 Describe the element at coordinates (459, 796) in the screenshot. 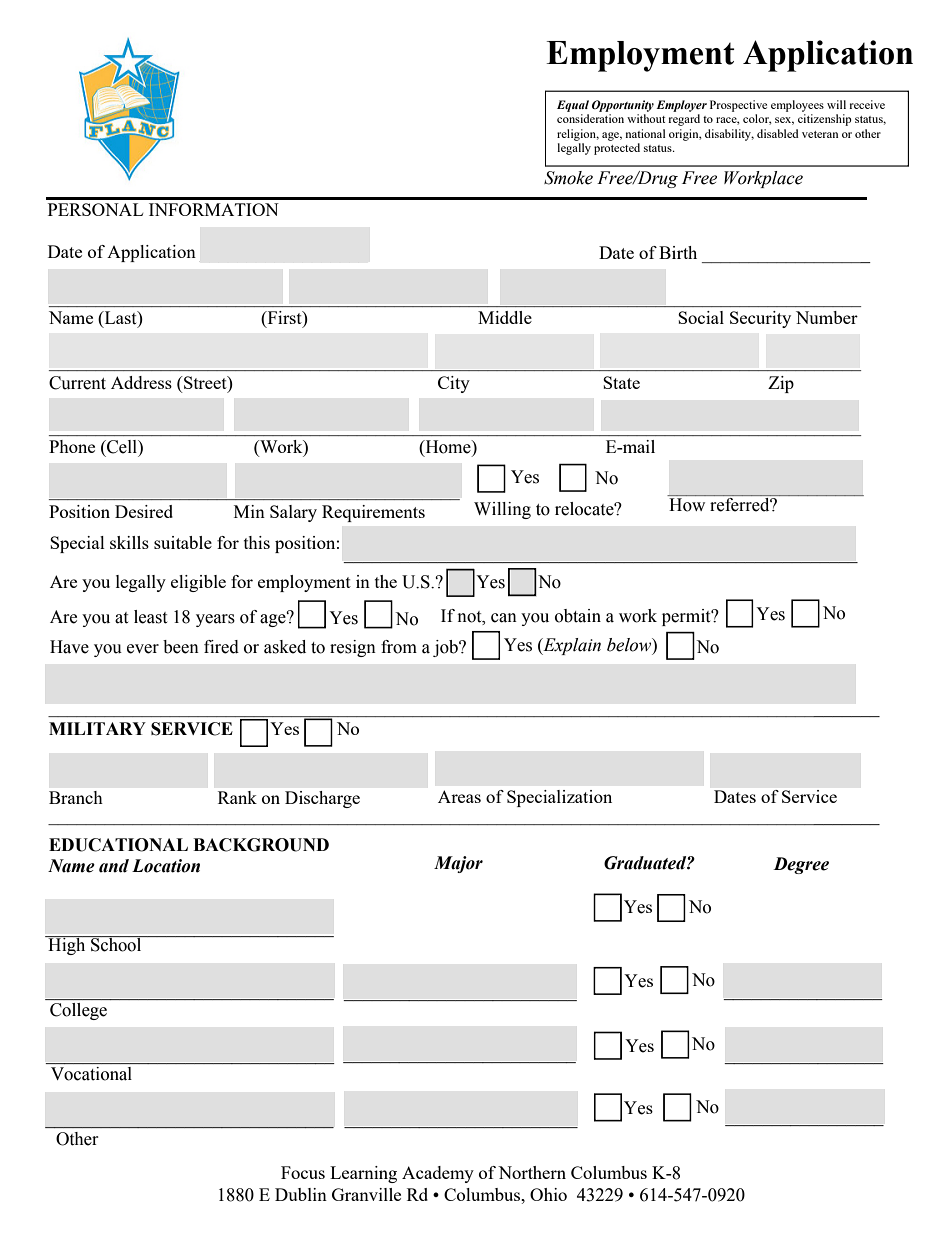

I see `Areas` at that location.
